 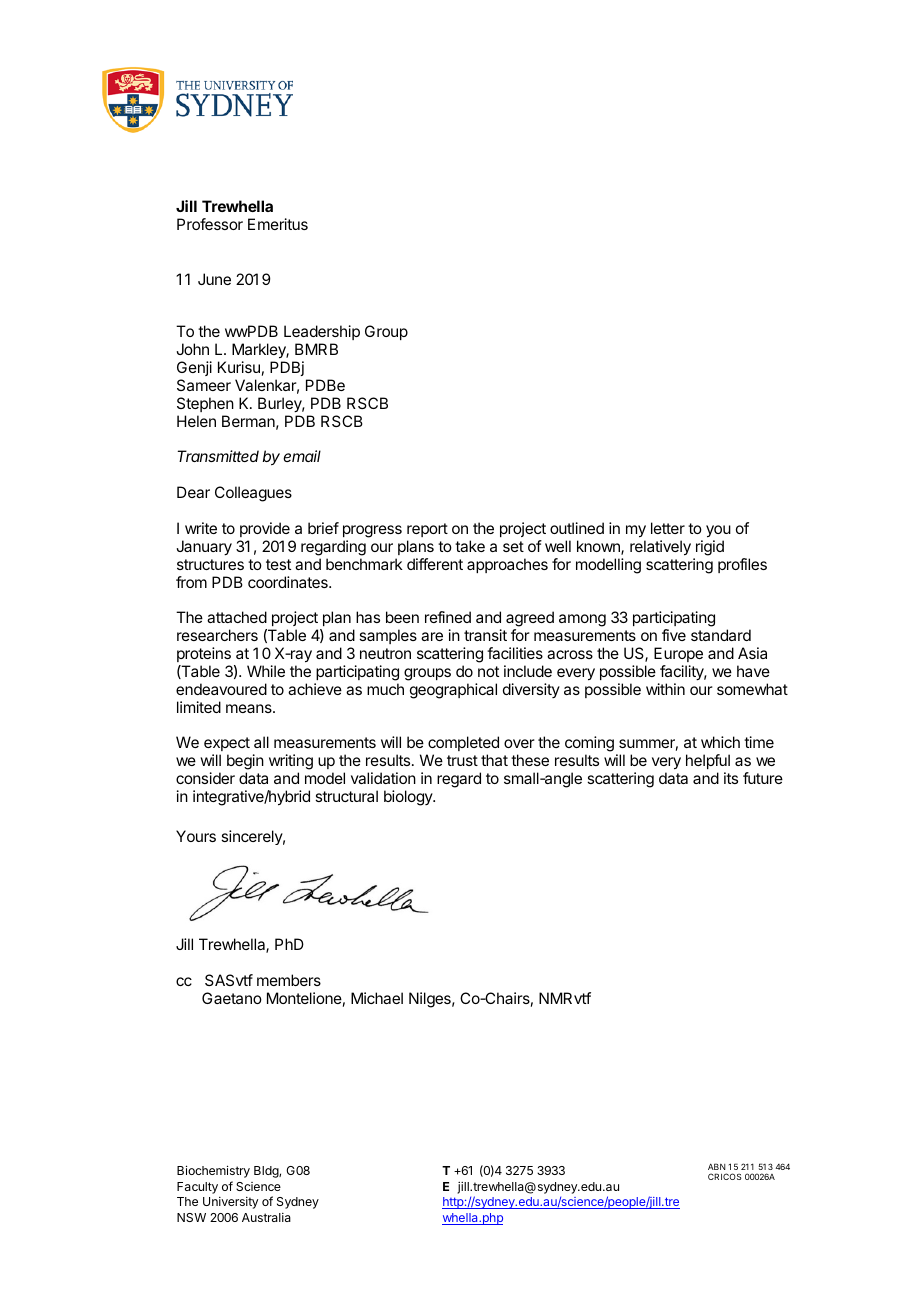 I want to click on Emeritus, so click(x=278, y=224).
